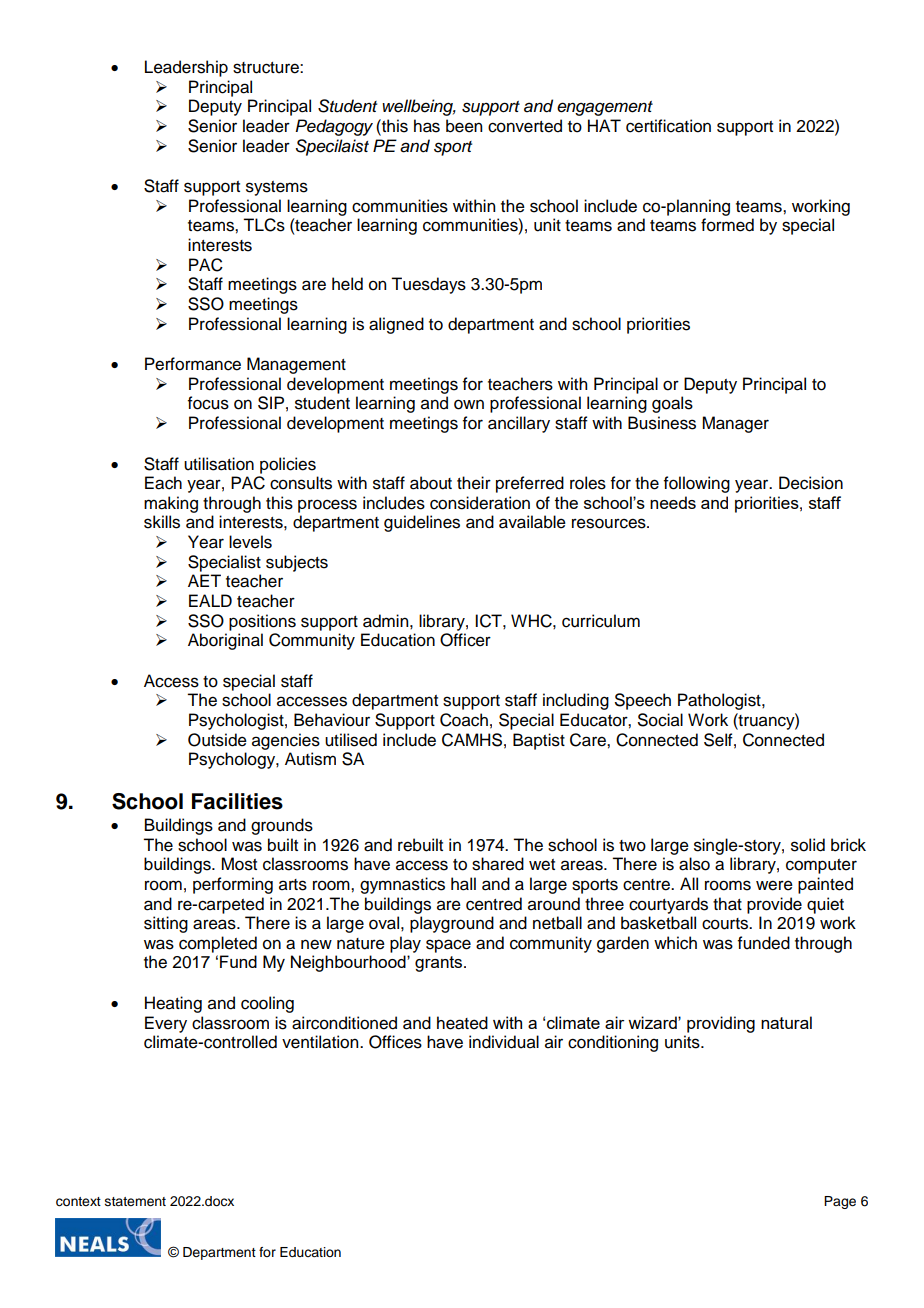  What do you see at coordinates (396, 325) in the page?
I see `aligned` at bounding box center [396, 325].
